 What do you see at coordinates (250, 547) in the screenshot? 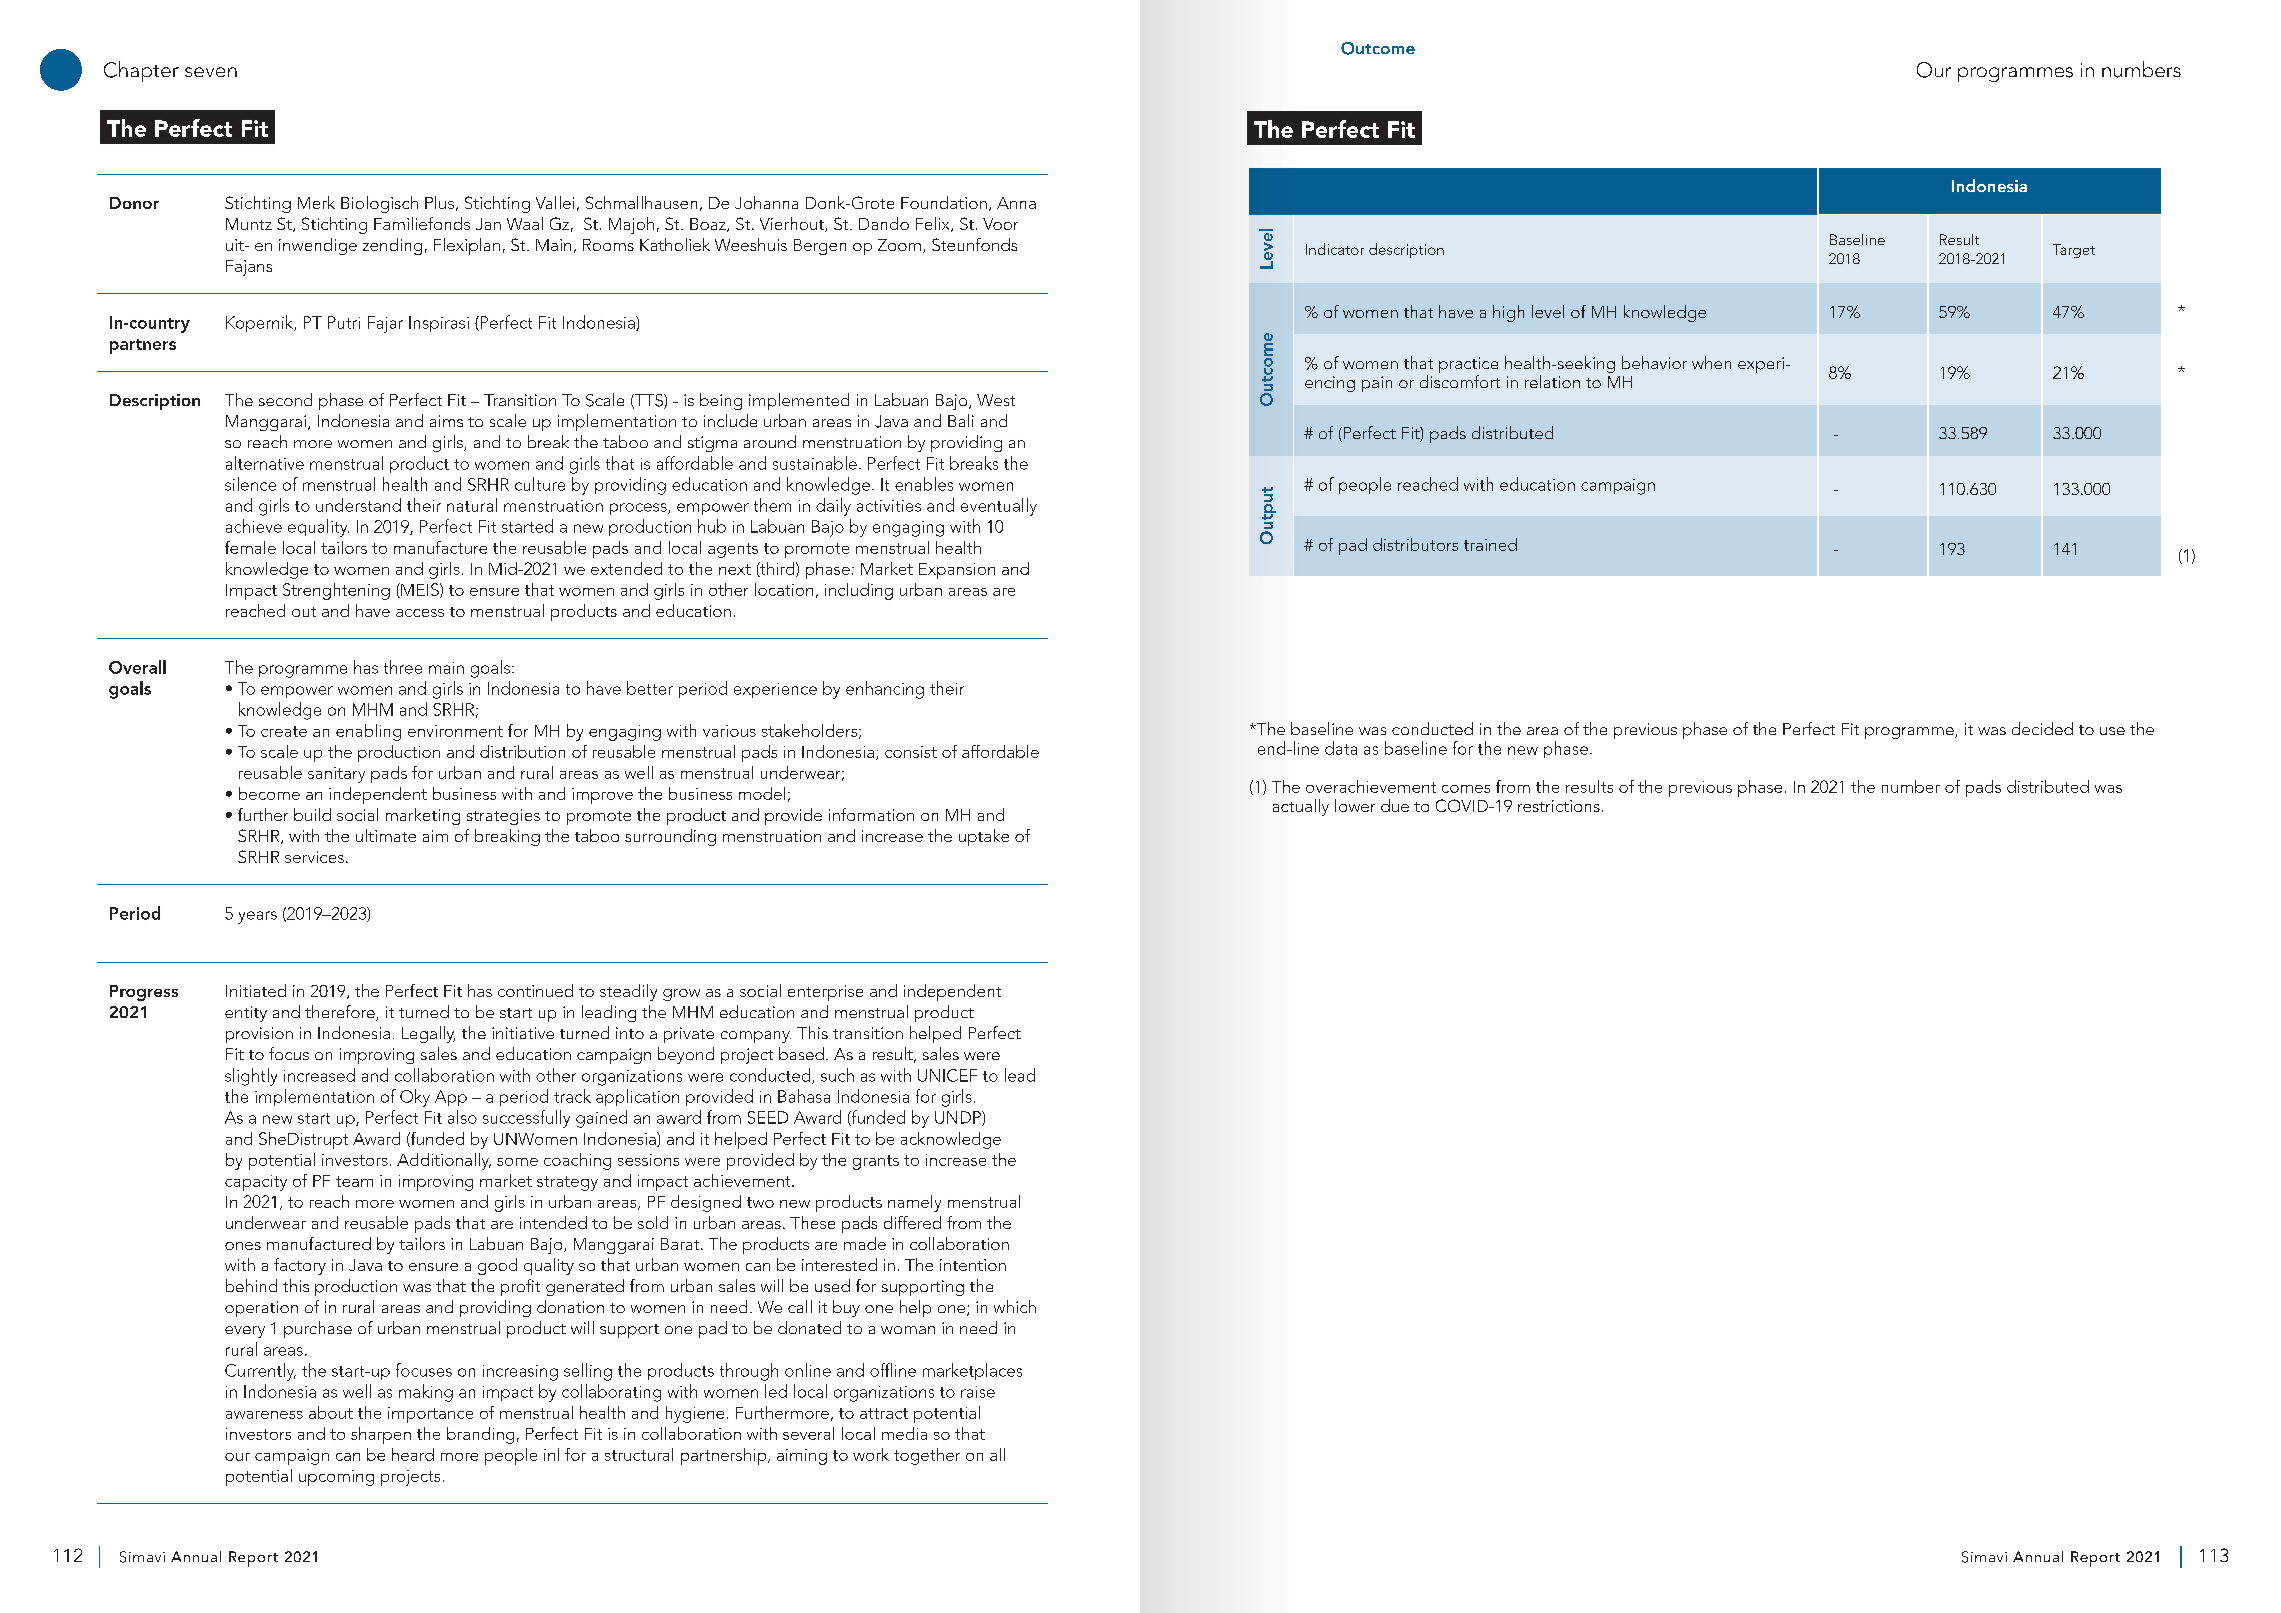
I see `female` at bounding box center [250, 547].
